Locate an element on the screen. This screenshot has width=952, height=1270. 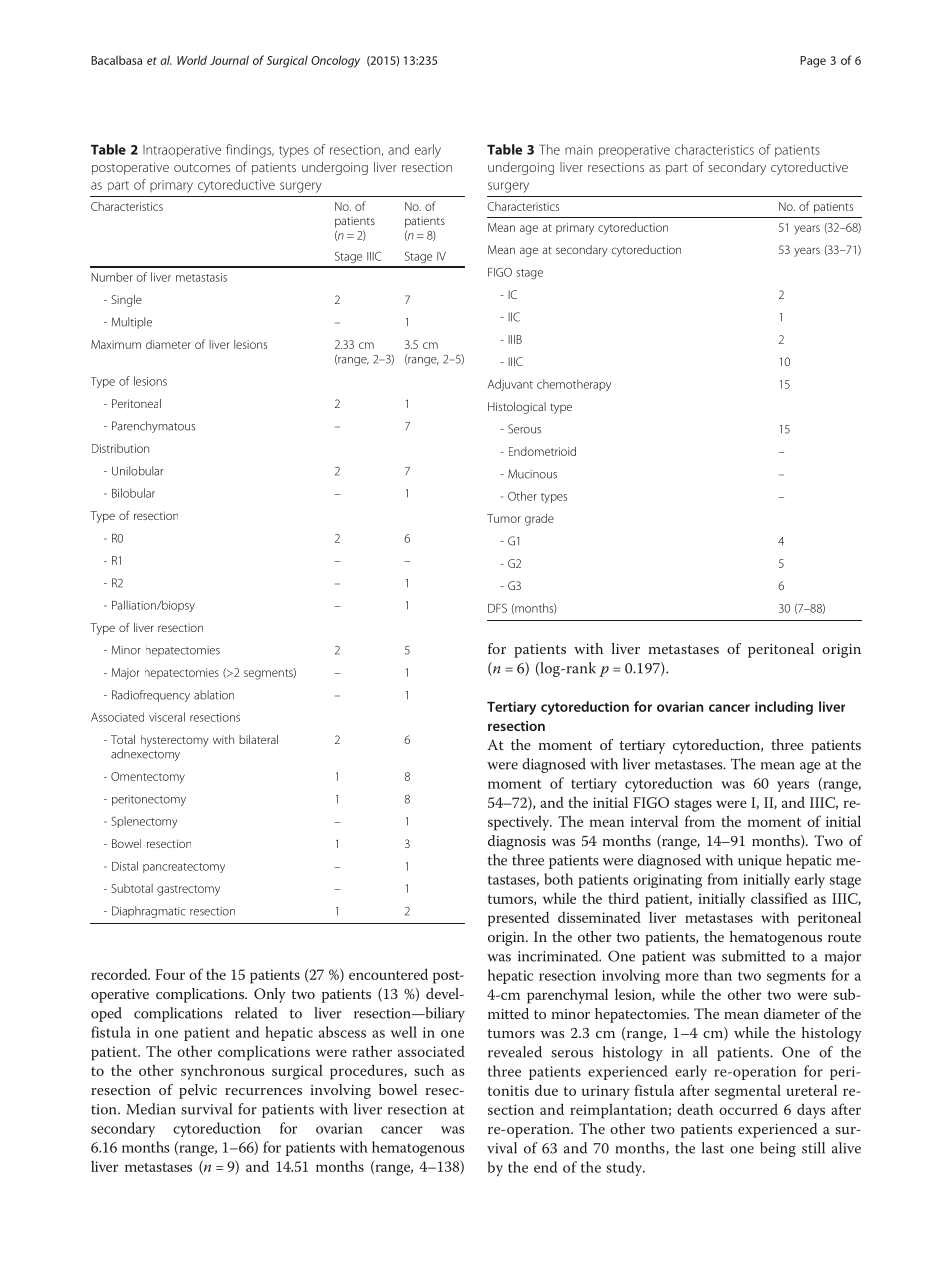
such is located at coordinates (429, 1070).
